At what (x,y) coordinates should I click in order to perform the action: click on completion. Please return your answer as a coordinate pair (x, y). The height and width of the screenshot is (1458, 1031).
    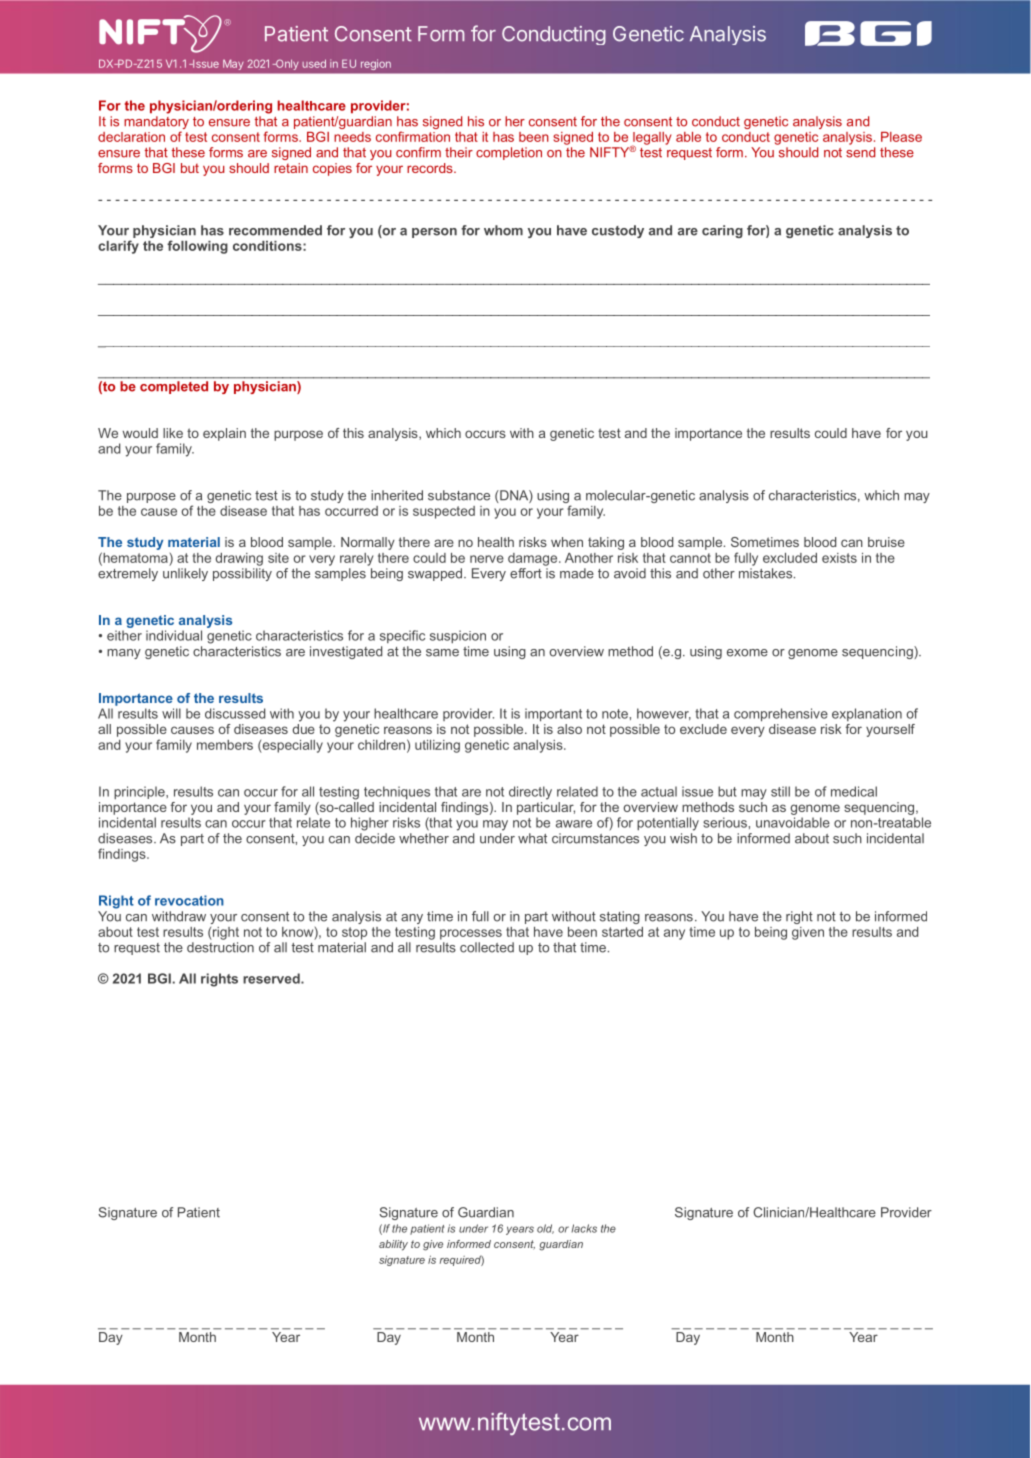
    Looking at the image, I should click on (509, 153).
